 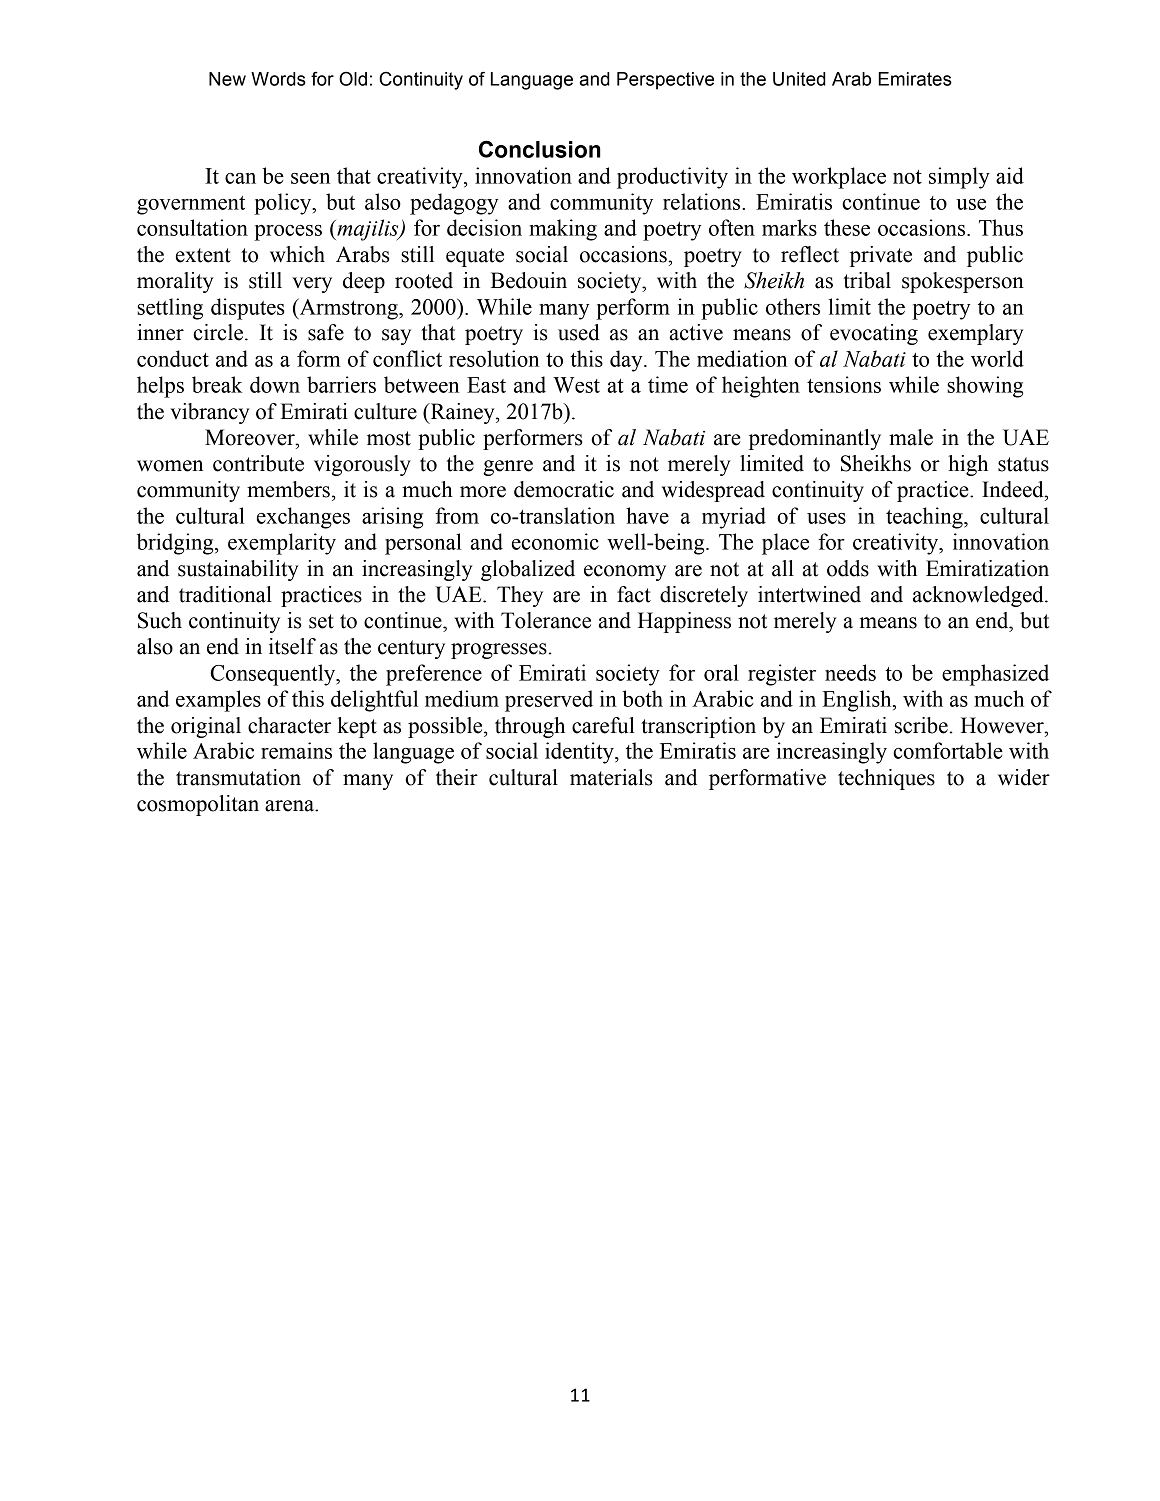 I want to click on Words, so click(x=278, y=79).
